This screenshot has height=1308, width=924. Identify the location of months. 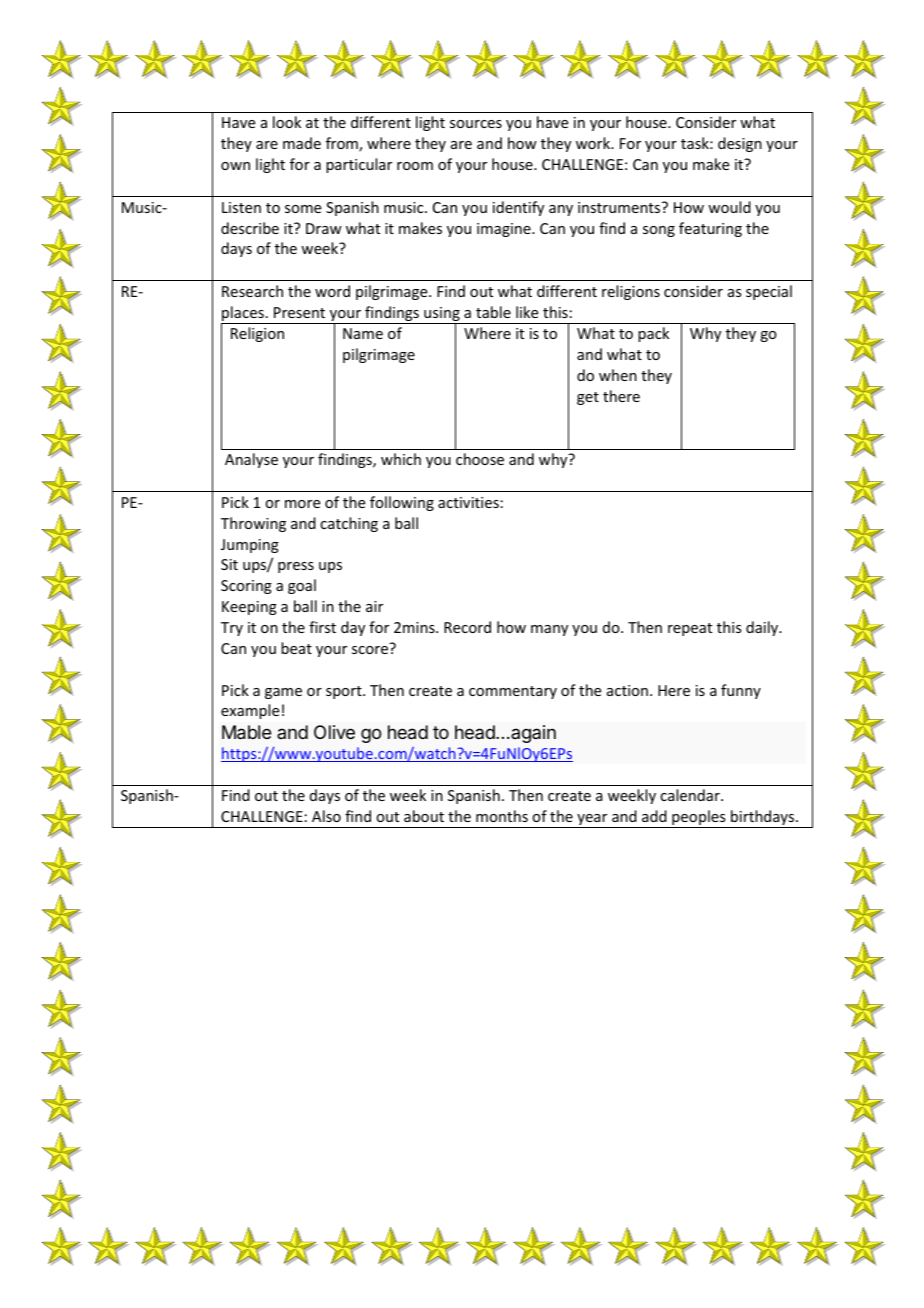
(502, 816).
